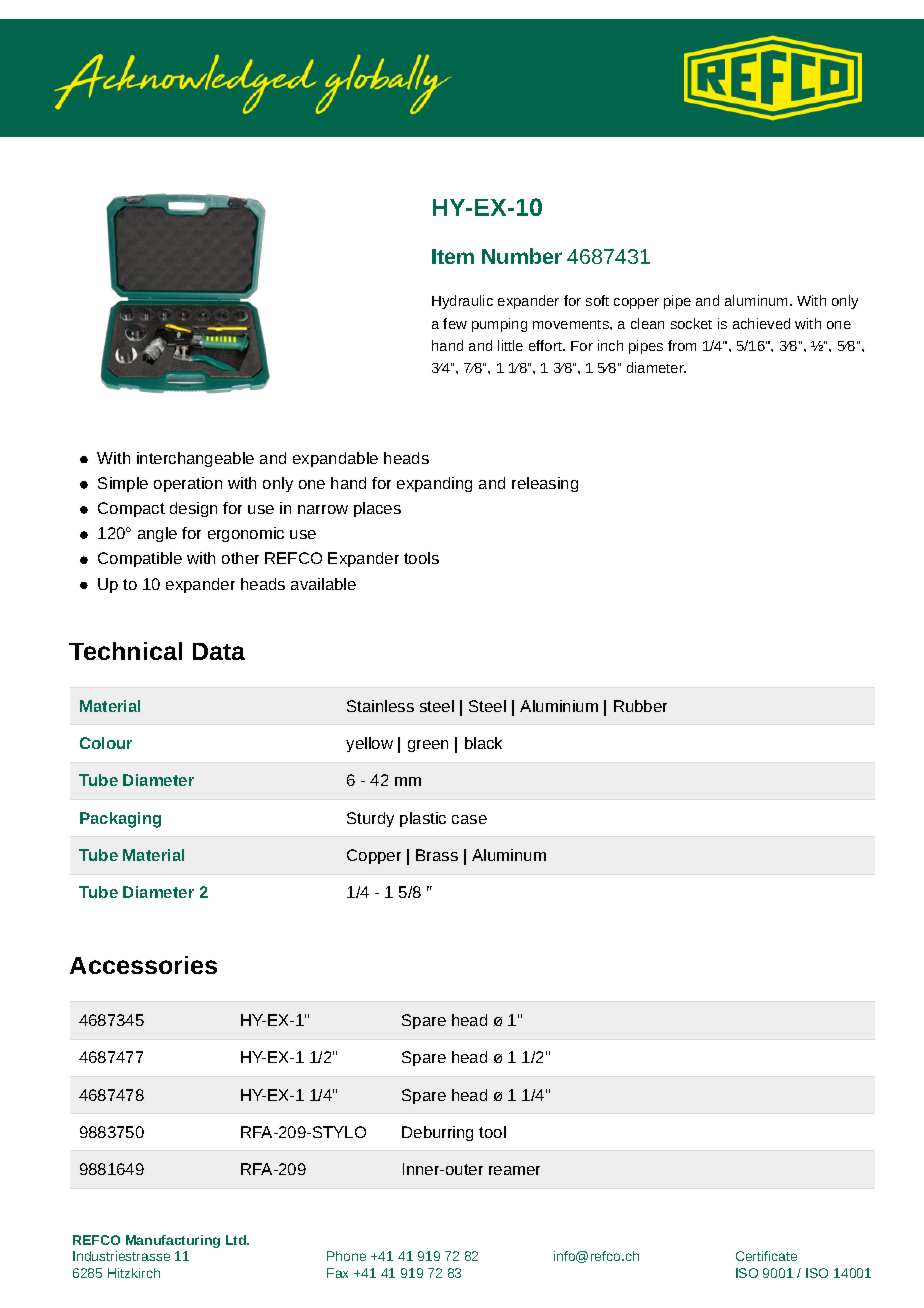  What do you see at coordinates (346, 1256) in the screenshot?
I see `Phone` at bounding box center [346, 1256].
